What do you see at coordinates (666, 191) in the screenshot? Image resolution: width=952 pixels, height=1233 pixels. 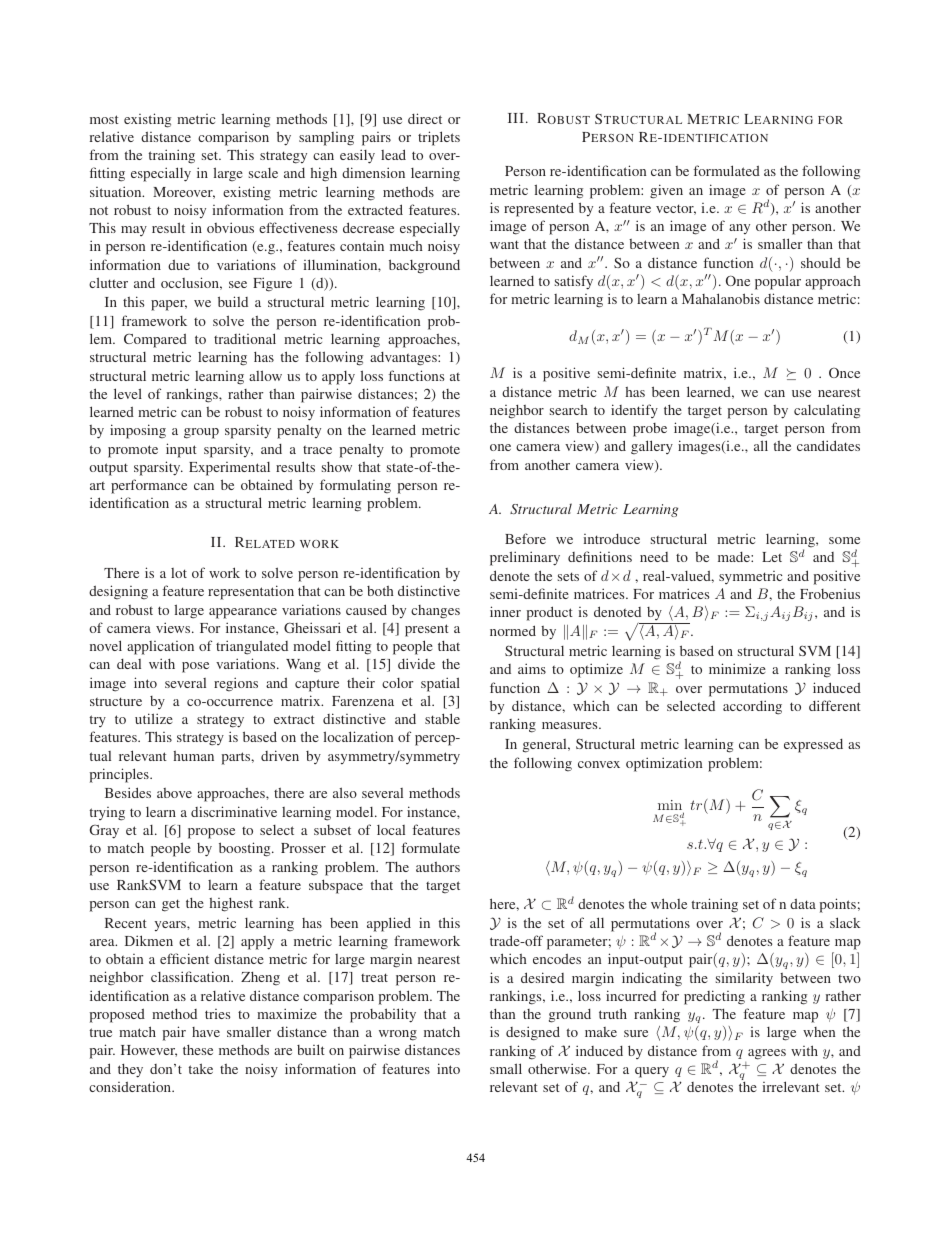 I see `given` at bounding box center [666, 191].
